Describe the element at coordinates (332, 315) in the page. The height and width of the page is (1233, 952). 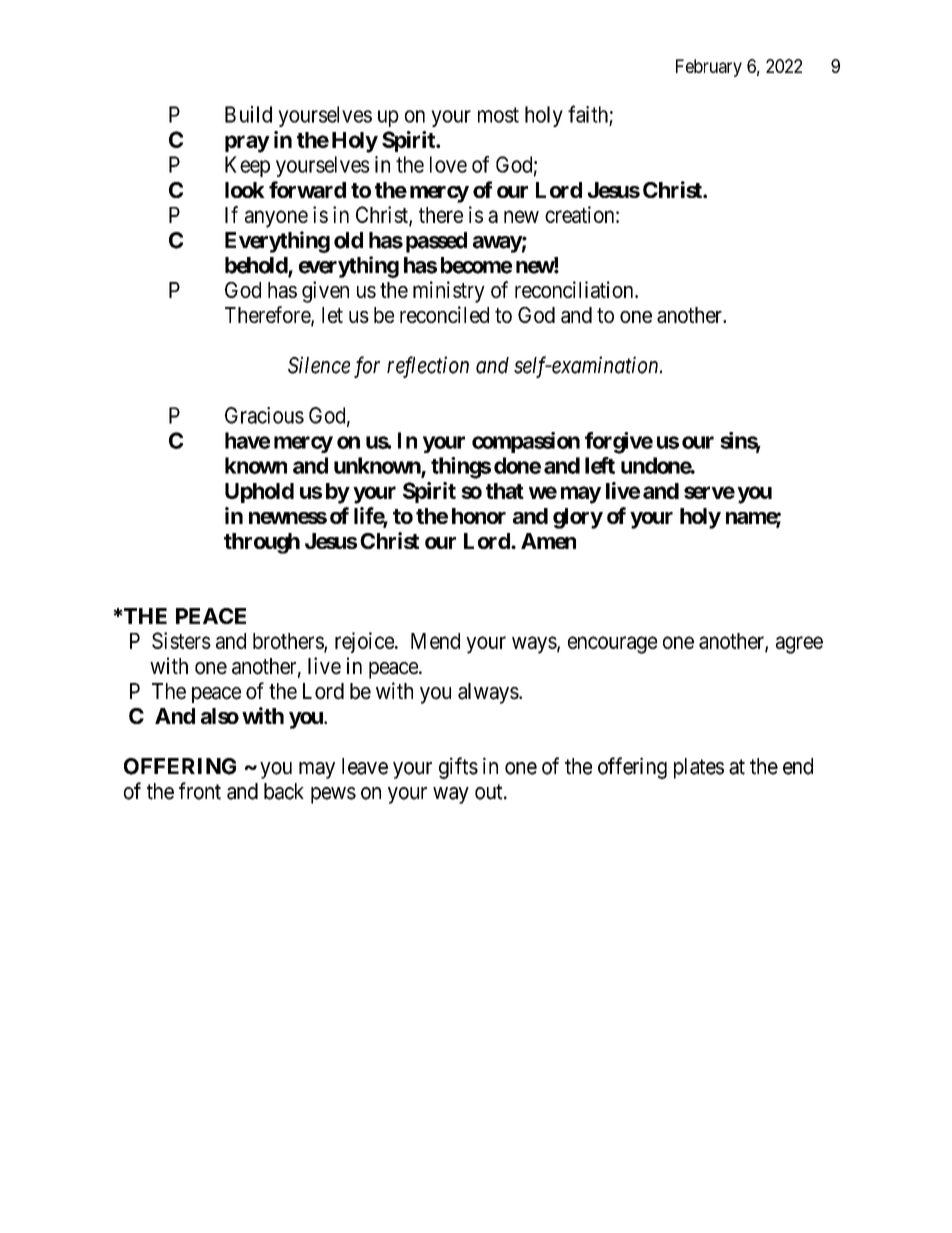
I see `let` at that location.
